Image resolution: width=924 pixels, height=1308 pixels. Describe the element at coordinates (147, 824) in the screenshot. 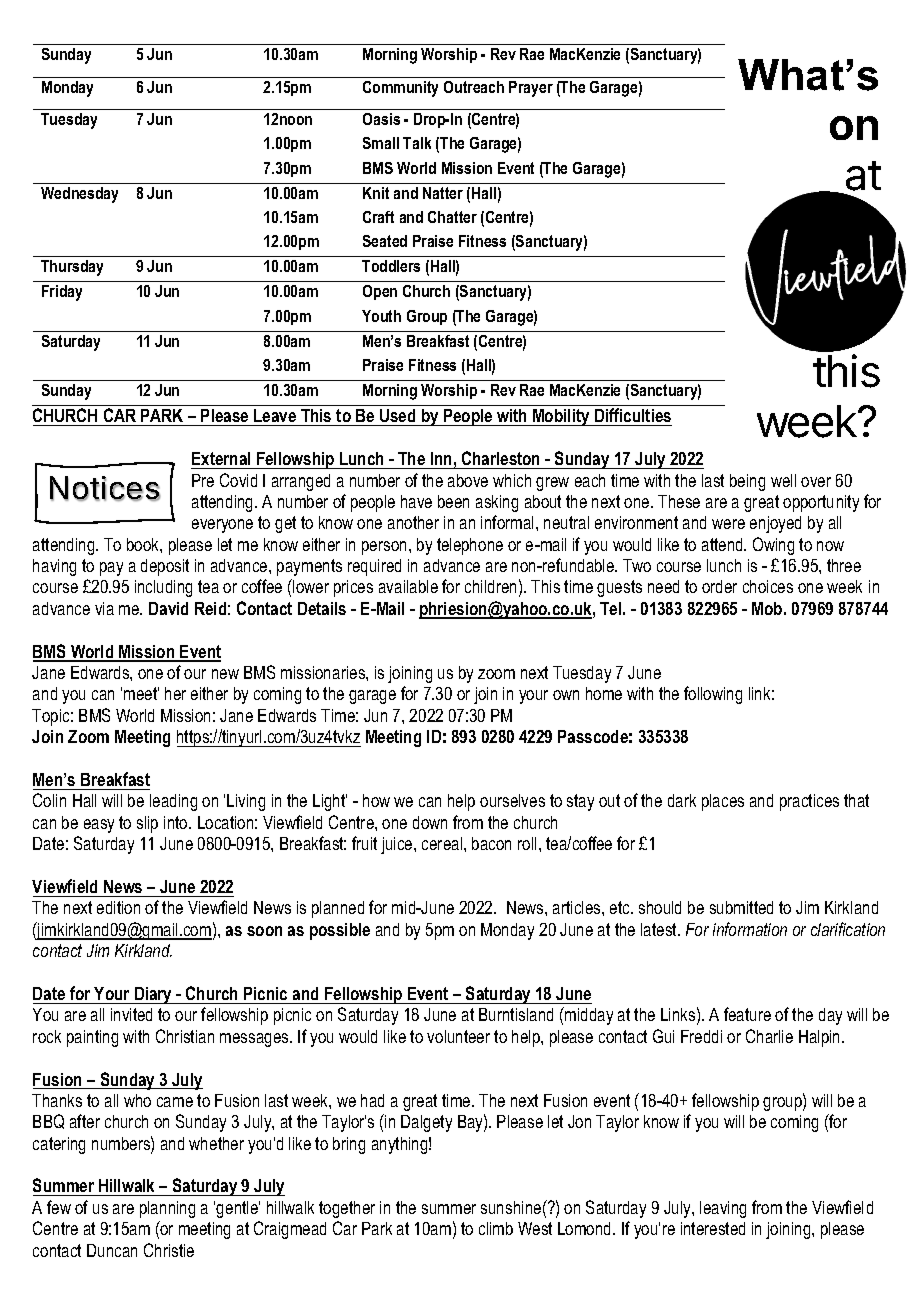

I see `slip` at that location.
